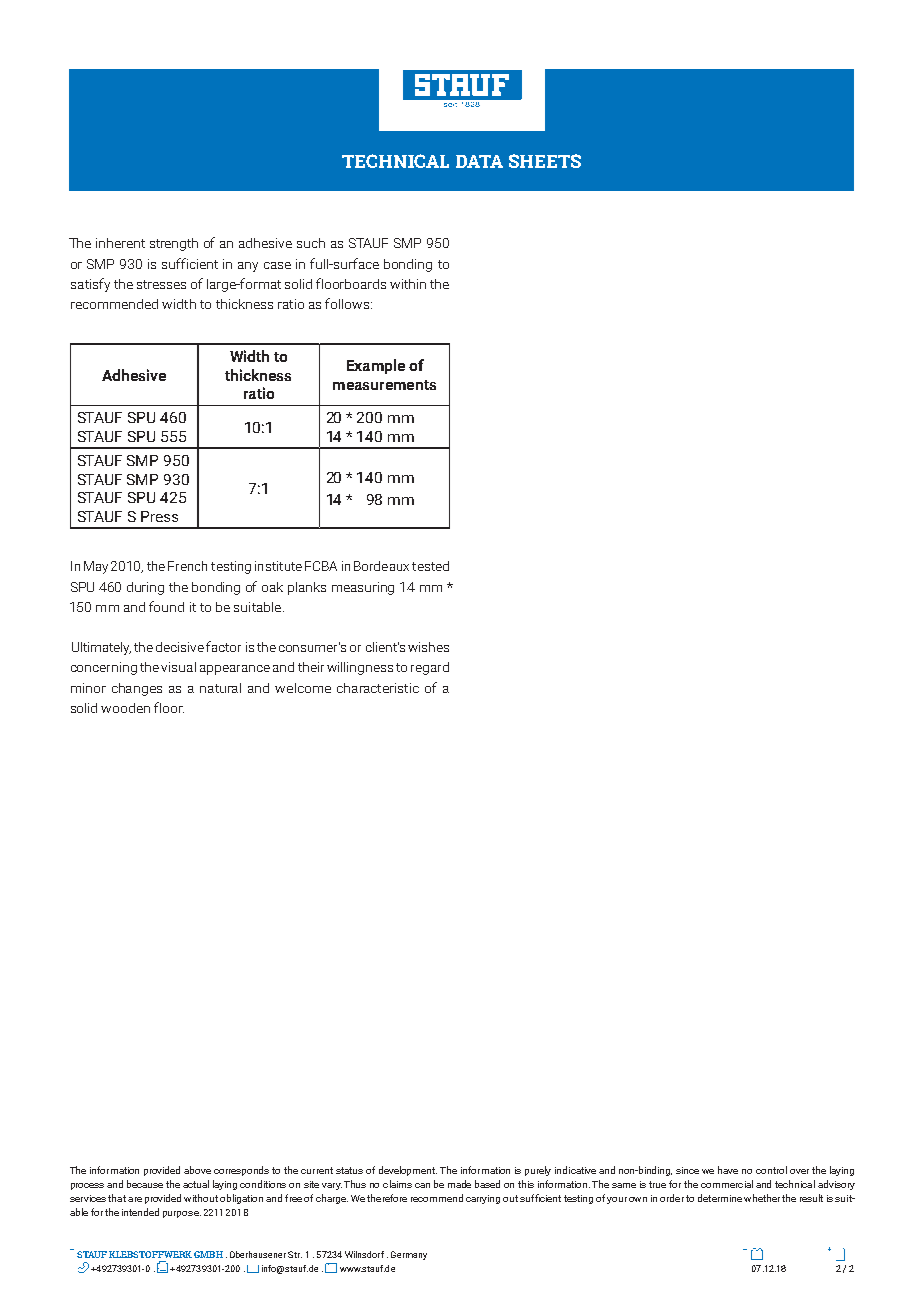 This image has height=1308, width=924. What do you see at coordinates (483, 1199) in the image?
I see `carrying` at bounding box center [483, 1199].
